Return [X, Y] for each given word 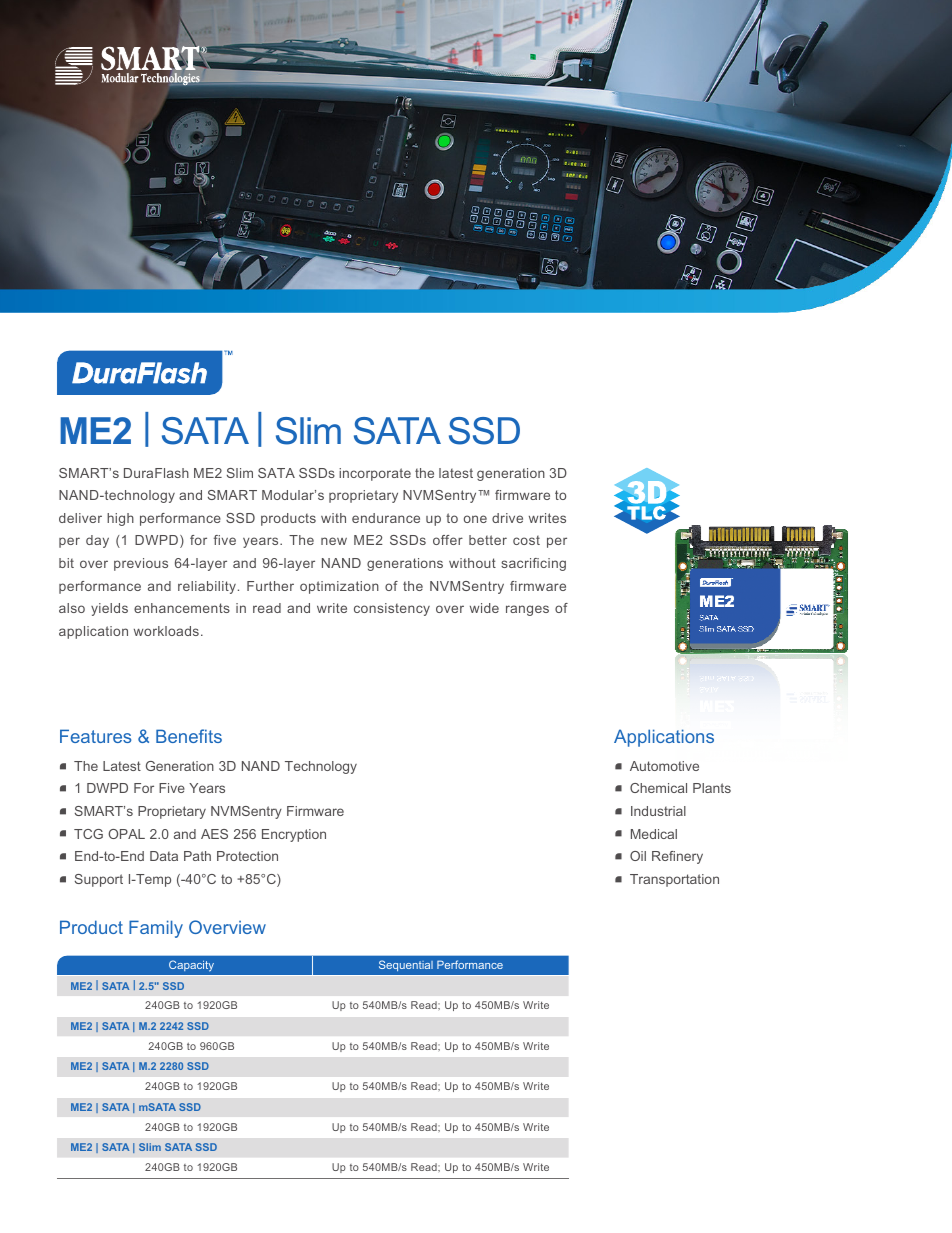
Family [156, 929]
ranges [527, 610]
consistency [392, 609]
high [120, 519]
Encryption [294, 835]
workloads [166, 631]
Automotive [664, 766]
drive [507, 518]
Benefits [189, 736]
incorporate [375, 474]
